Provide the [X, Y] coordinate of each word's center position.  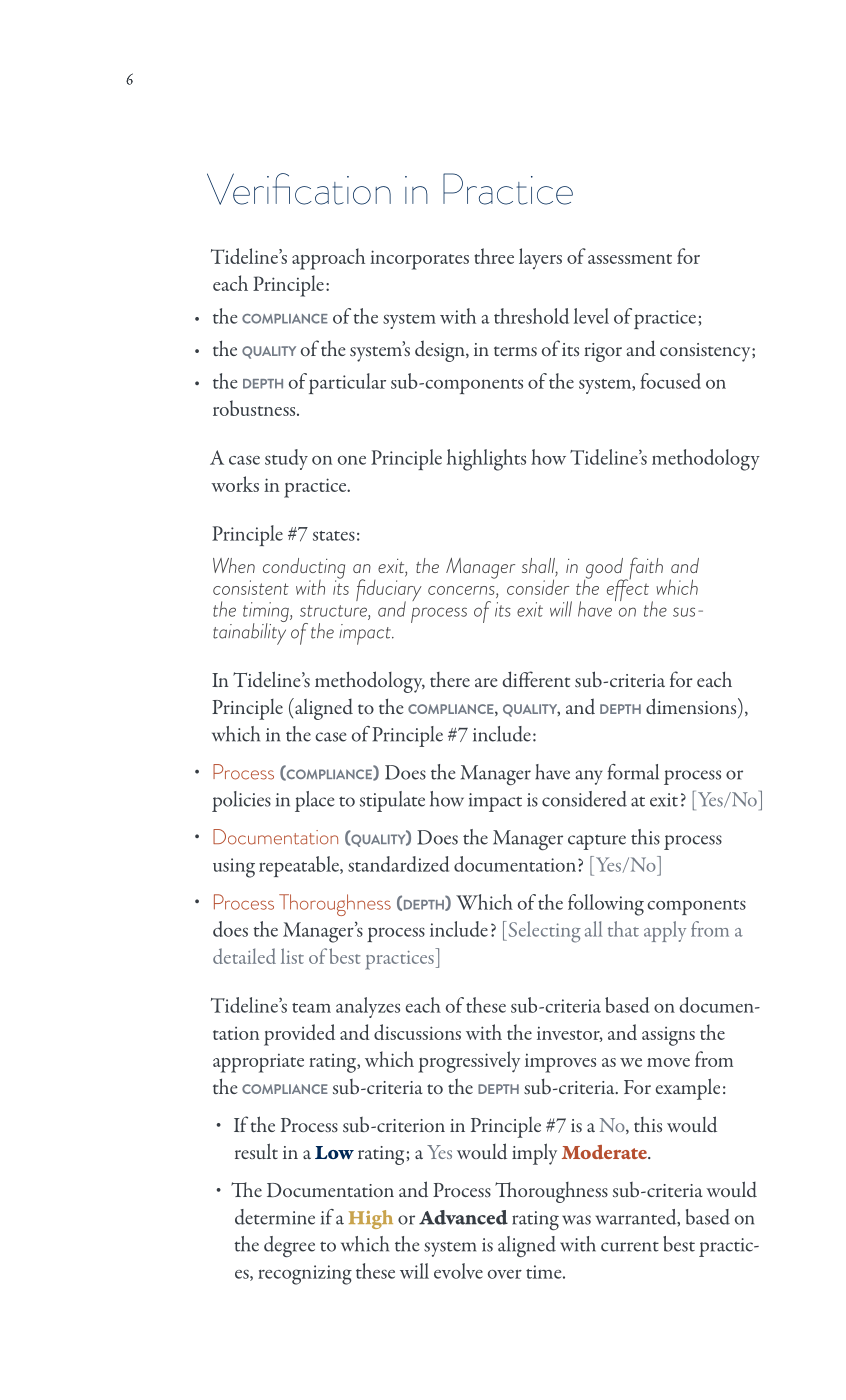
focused [670, 381]
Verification [299, 189]
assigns [668, 1036]
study [286, 459]
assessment [630, 259]
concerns [462, 590]
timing [267, 613]
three [494, 256]
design [441, 351]
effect [628, 589]
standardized [398, 864]
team [311, 1008]
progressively [469, 1062]
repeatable [300, 866]
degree [289, 1246]
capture [597, 842]
